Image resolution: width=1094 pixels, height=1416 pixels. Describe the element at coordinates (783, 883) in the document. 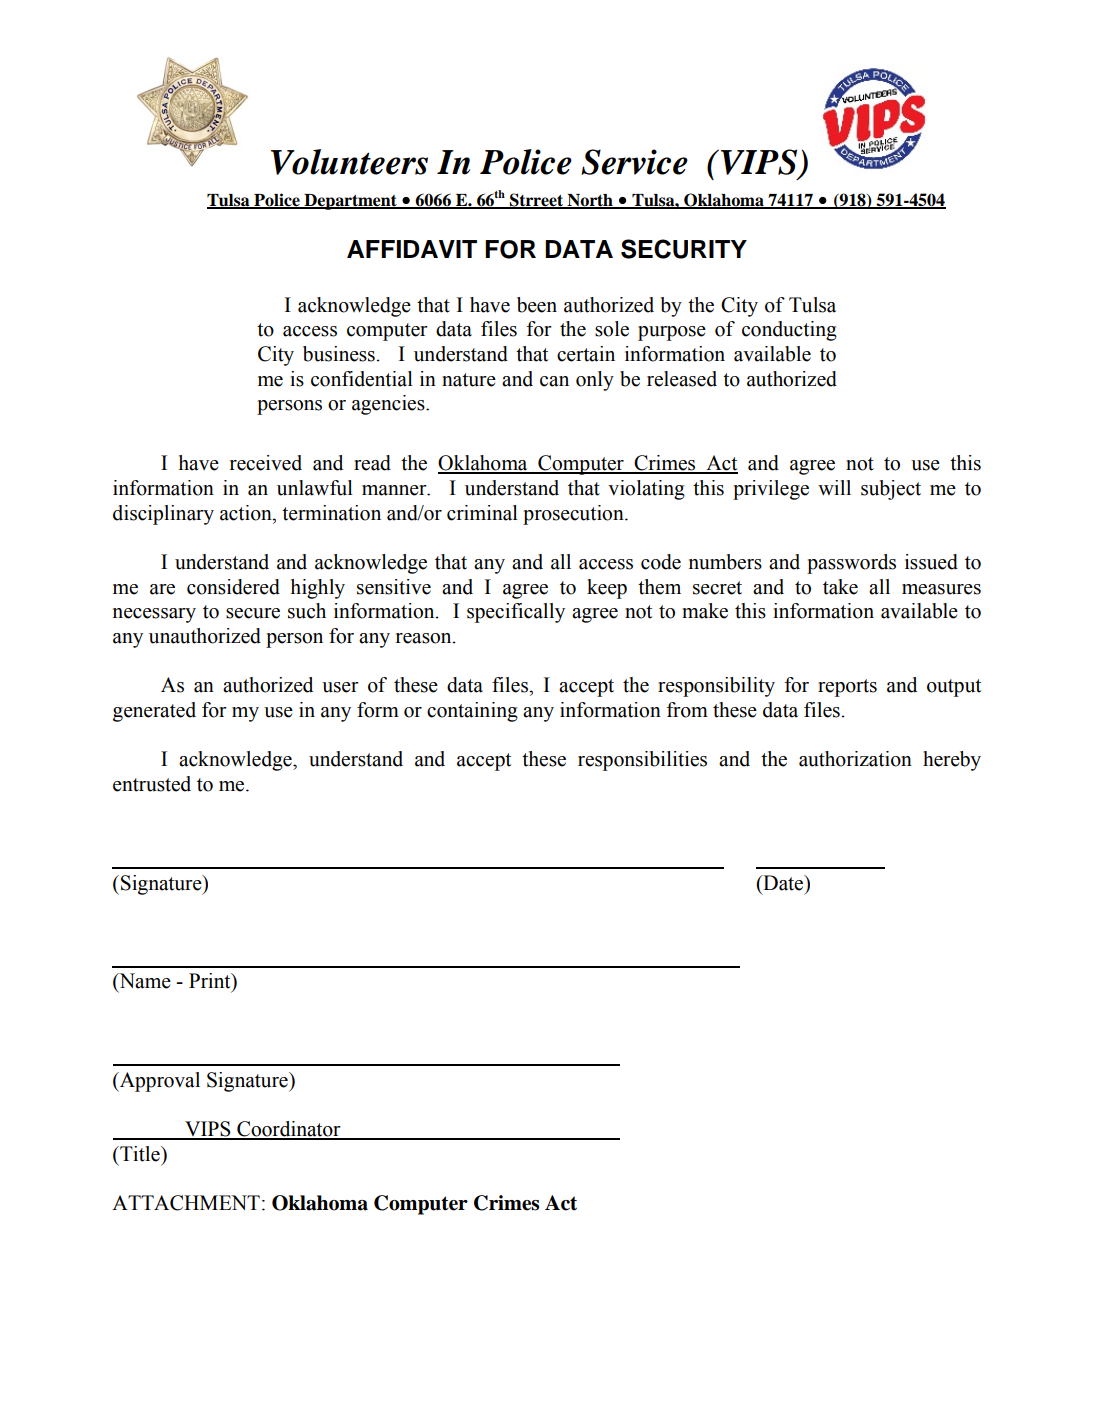

I see `Date` at that location.
